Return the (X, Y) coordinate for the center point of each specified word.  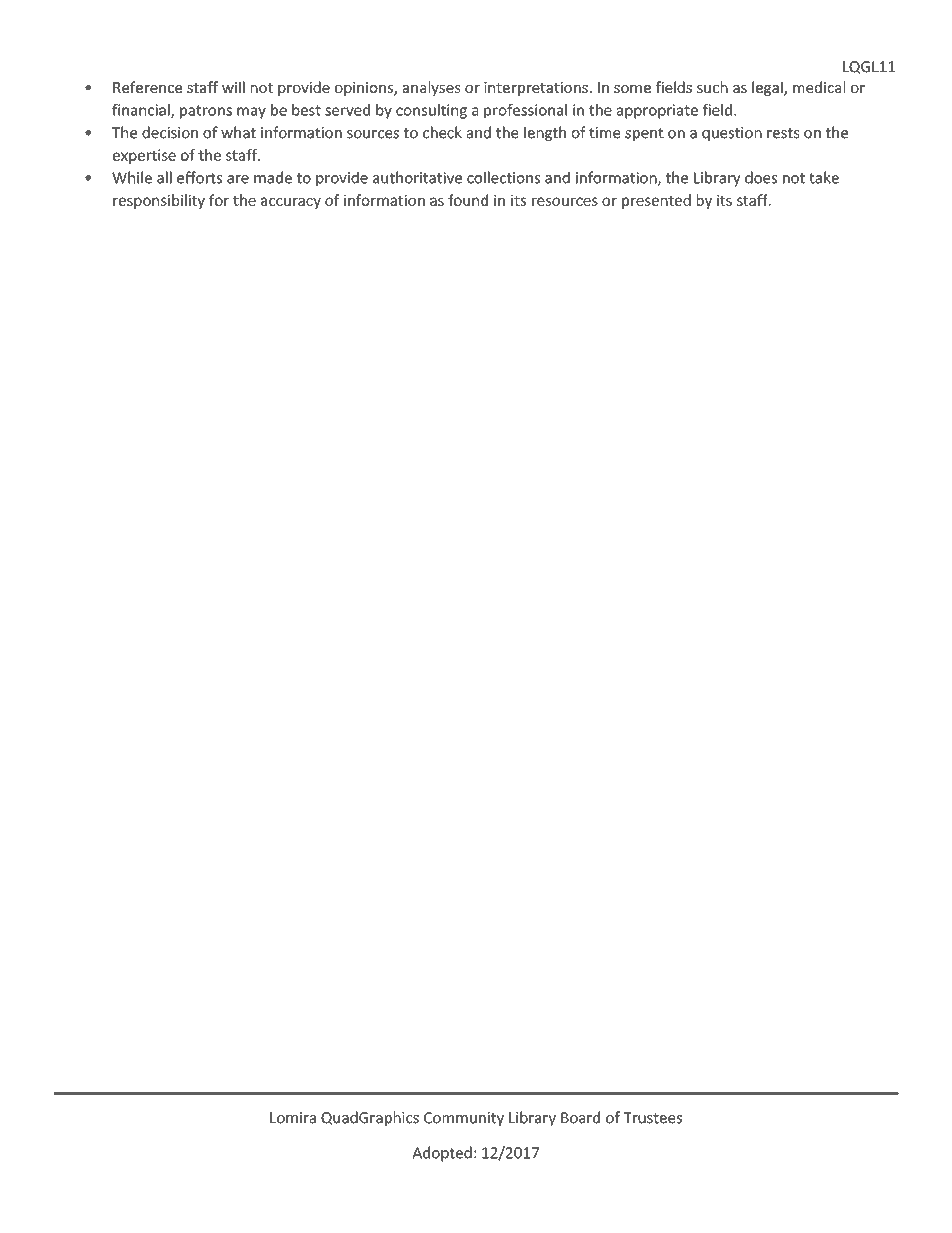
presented (656, 201)
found (468, 200)
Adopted (442, 1154)
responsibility (159, 201)
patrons (206, 112)
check (442, 132)
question (732, 134)
